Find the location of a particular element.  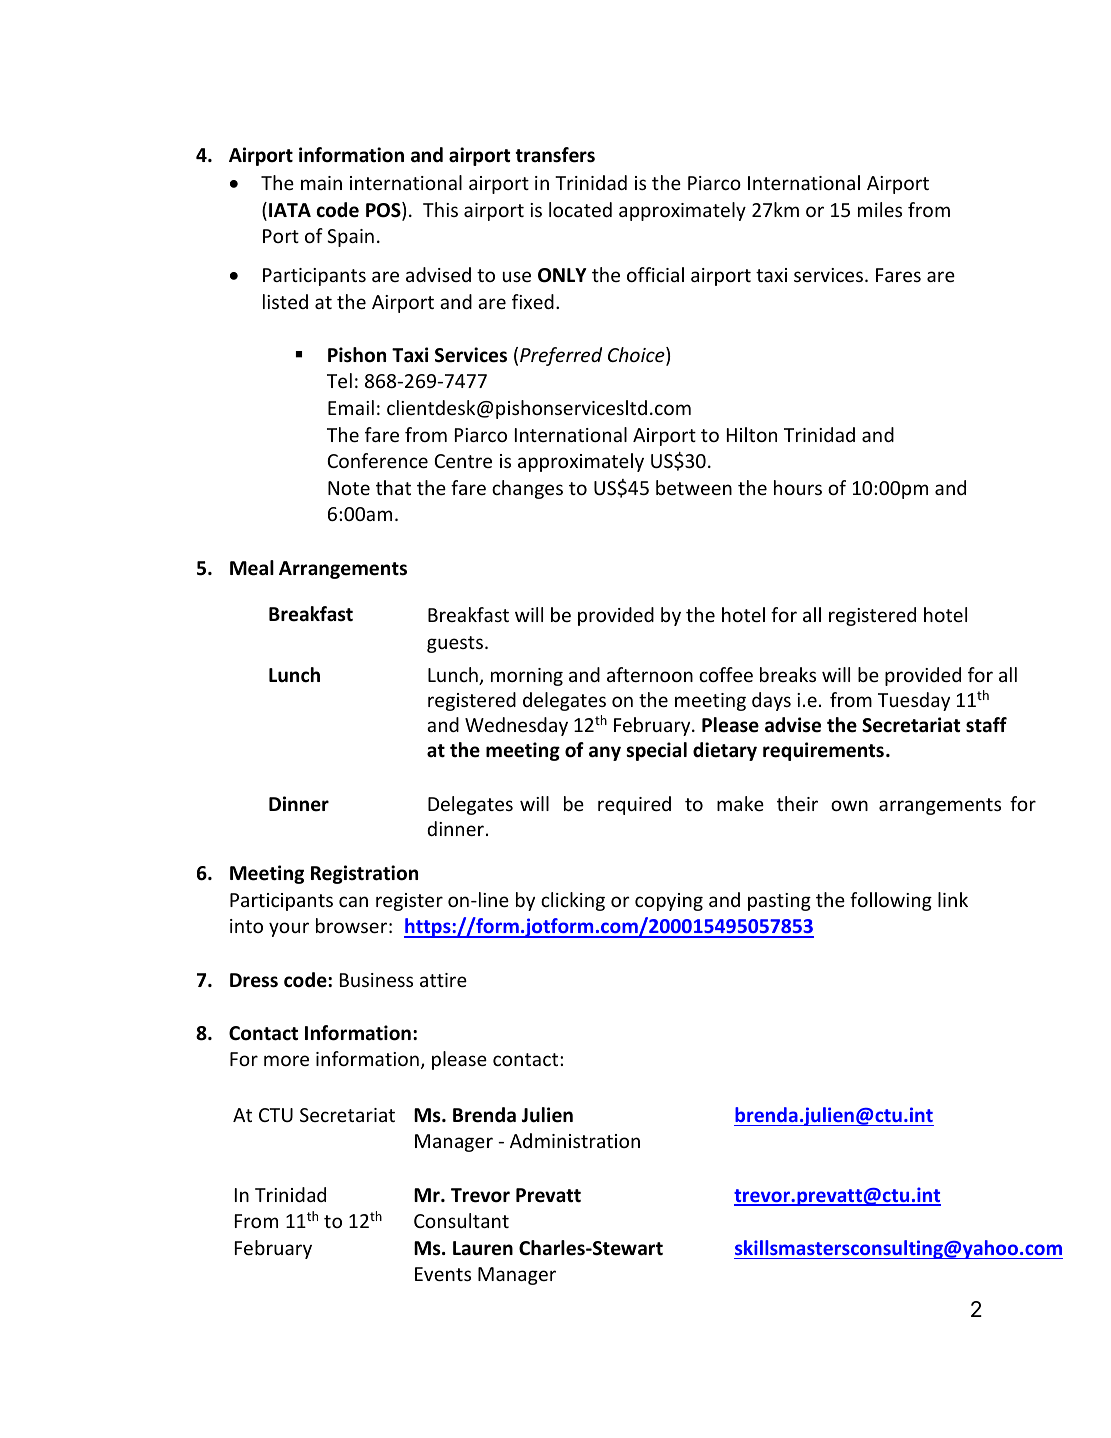

can is located at coordinates (353, 901).
